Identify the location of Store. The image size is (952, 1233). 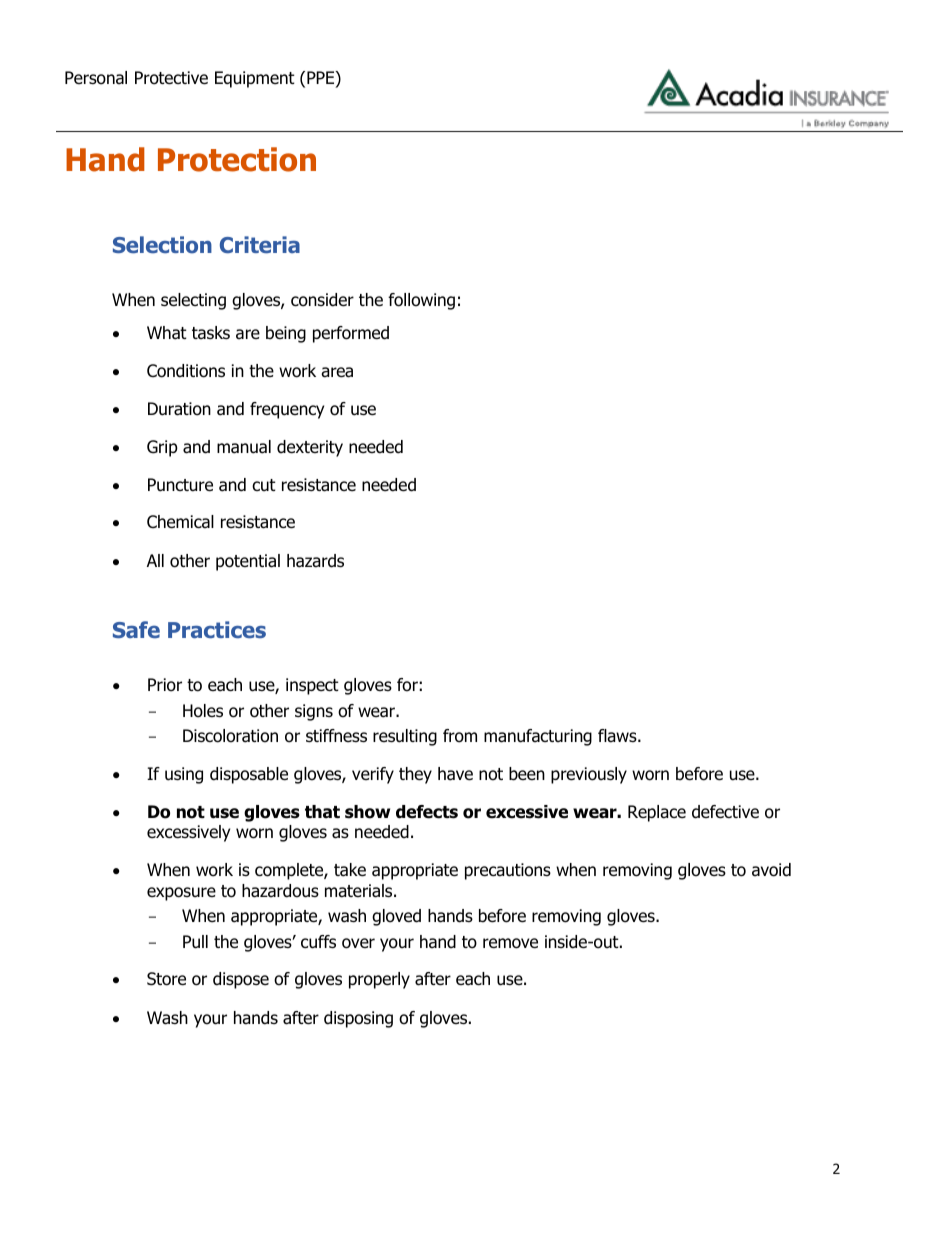
(166, 979).
